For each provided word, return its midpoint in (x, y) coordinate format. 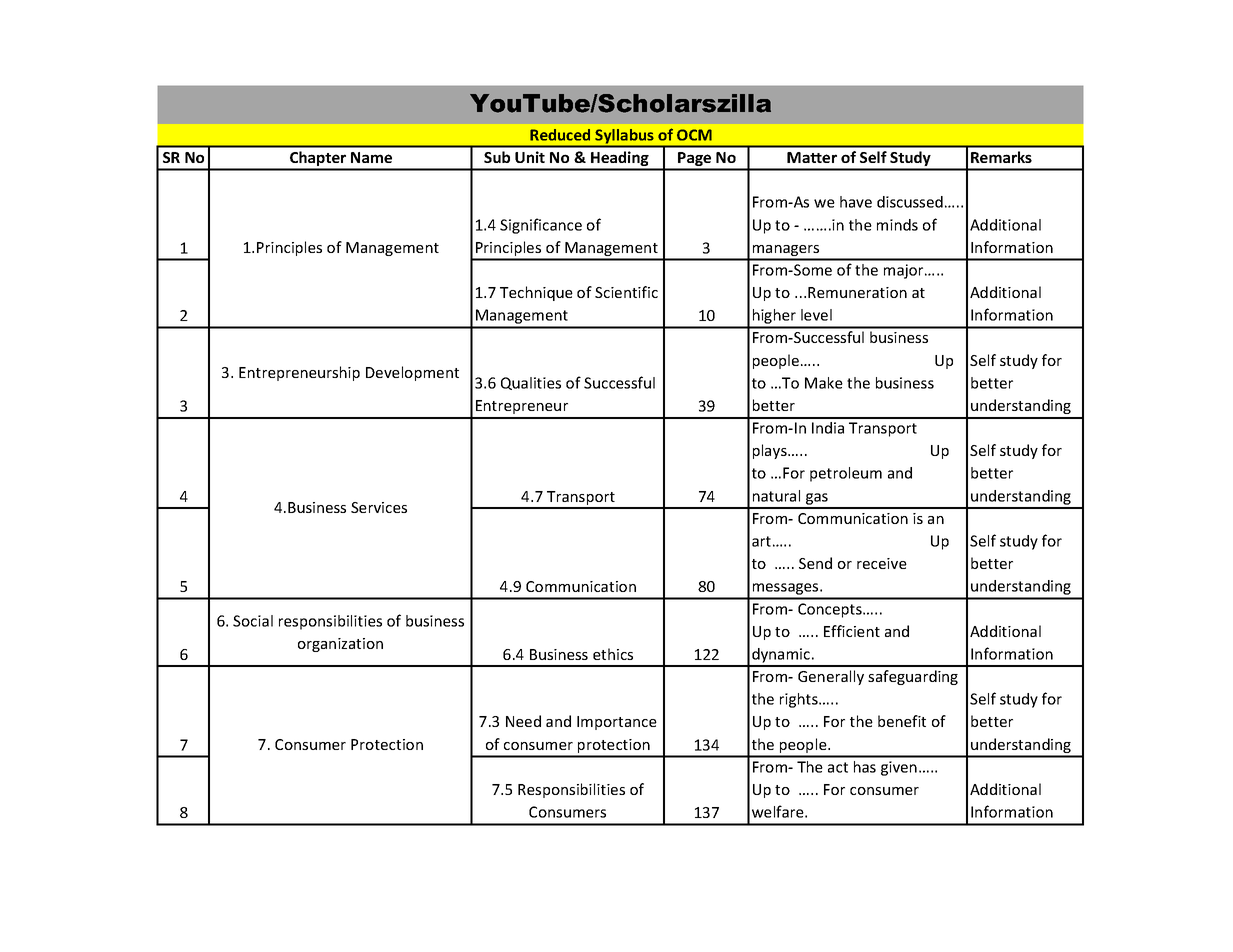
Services (379, 507)
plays (771, 451)
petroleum (846, 474)
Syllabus (624, 137)
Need (523, 721)
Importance (617, 723)
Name (371, 157)
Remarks (1001, 157)
